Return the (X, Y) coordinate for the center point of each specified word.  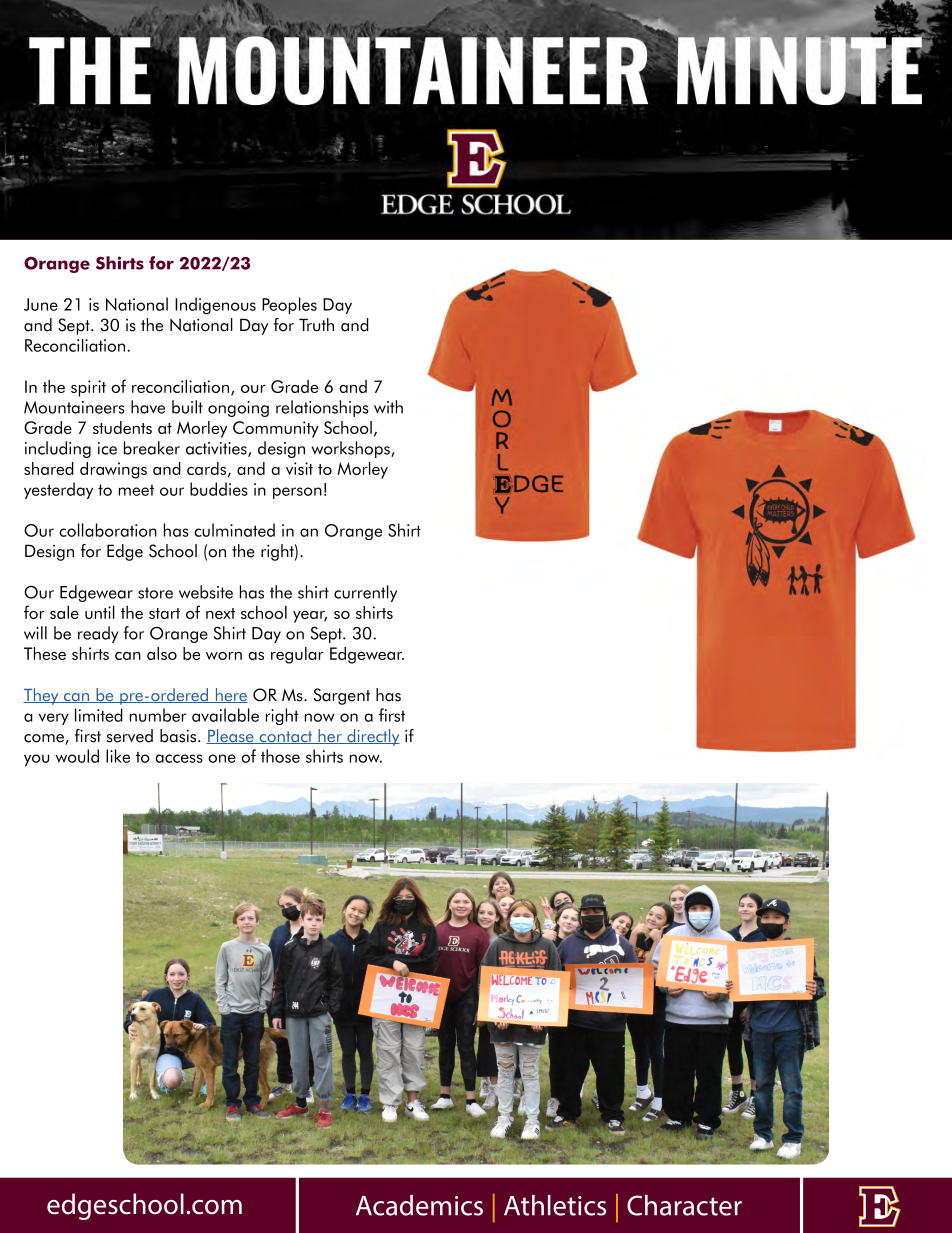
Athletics (555, 1205)
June (41, 304)
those (280, 756)
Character (684, 1205)
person (297, 493)
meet (136, 490)
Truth (316, 325)
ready (98, 634)
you (36, 760)
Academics (419, 1205)
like (118, 756)
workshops (352, 449)
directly (372, 737)
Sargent (342, 696)
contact (286, 737)
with (388, 407)
